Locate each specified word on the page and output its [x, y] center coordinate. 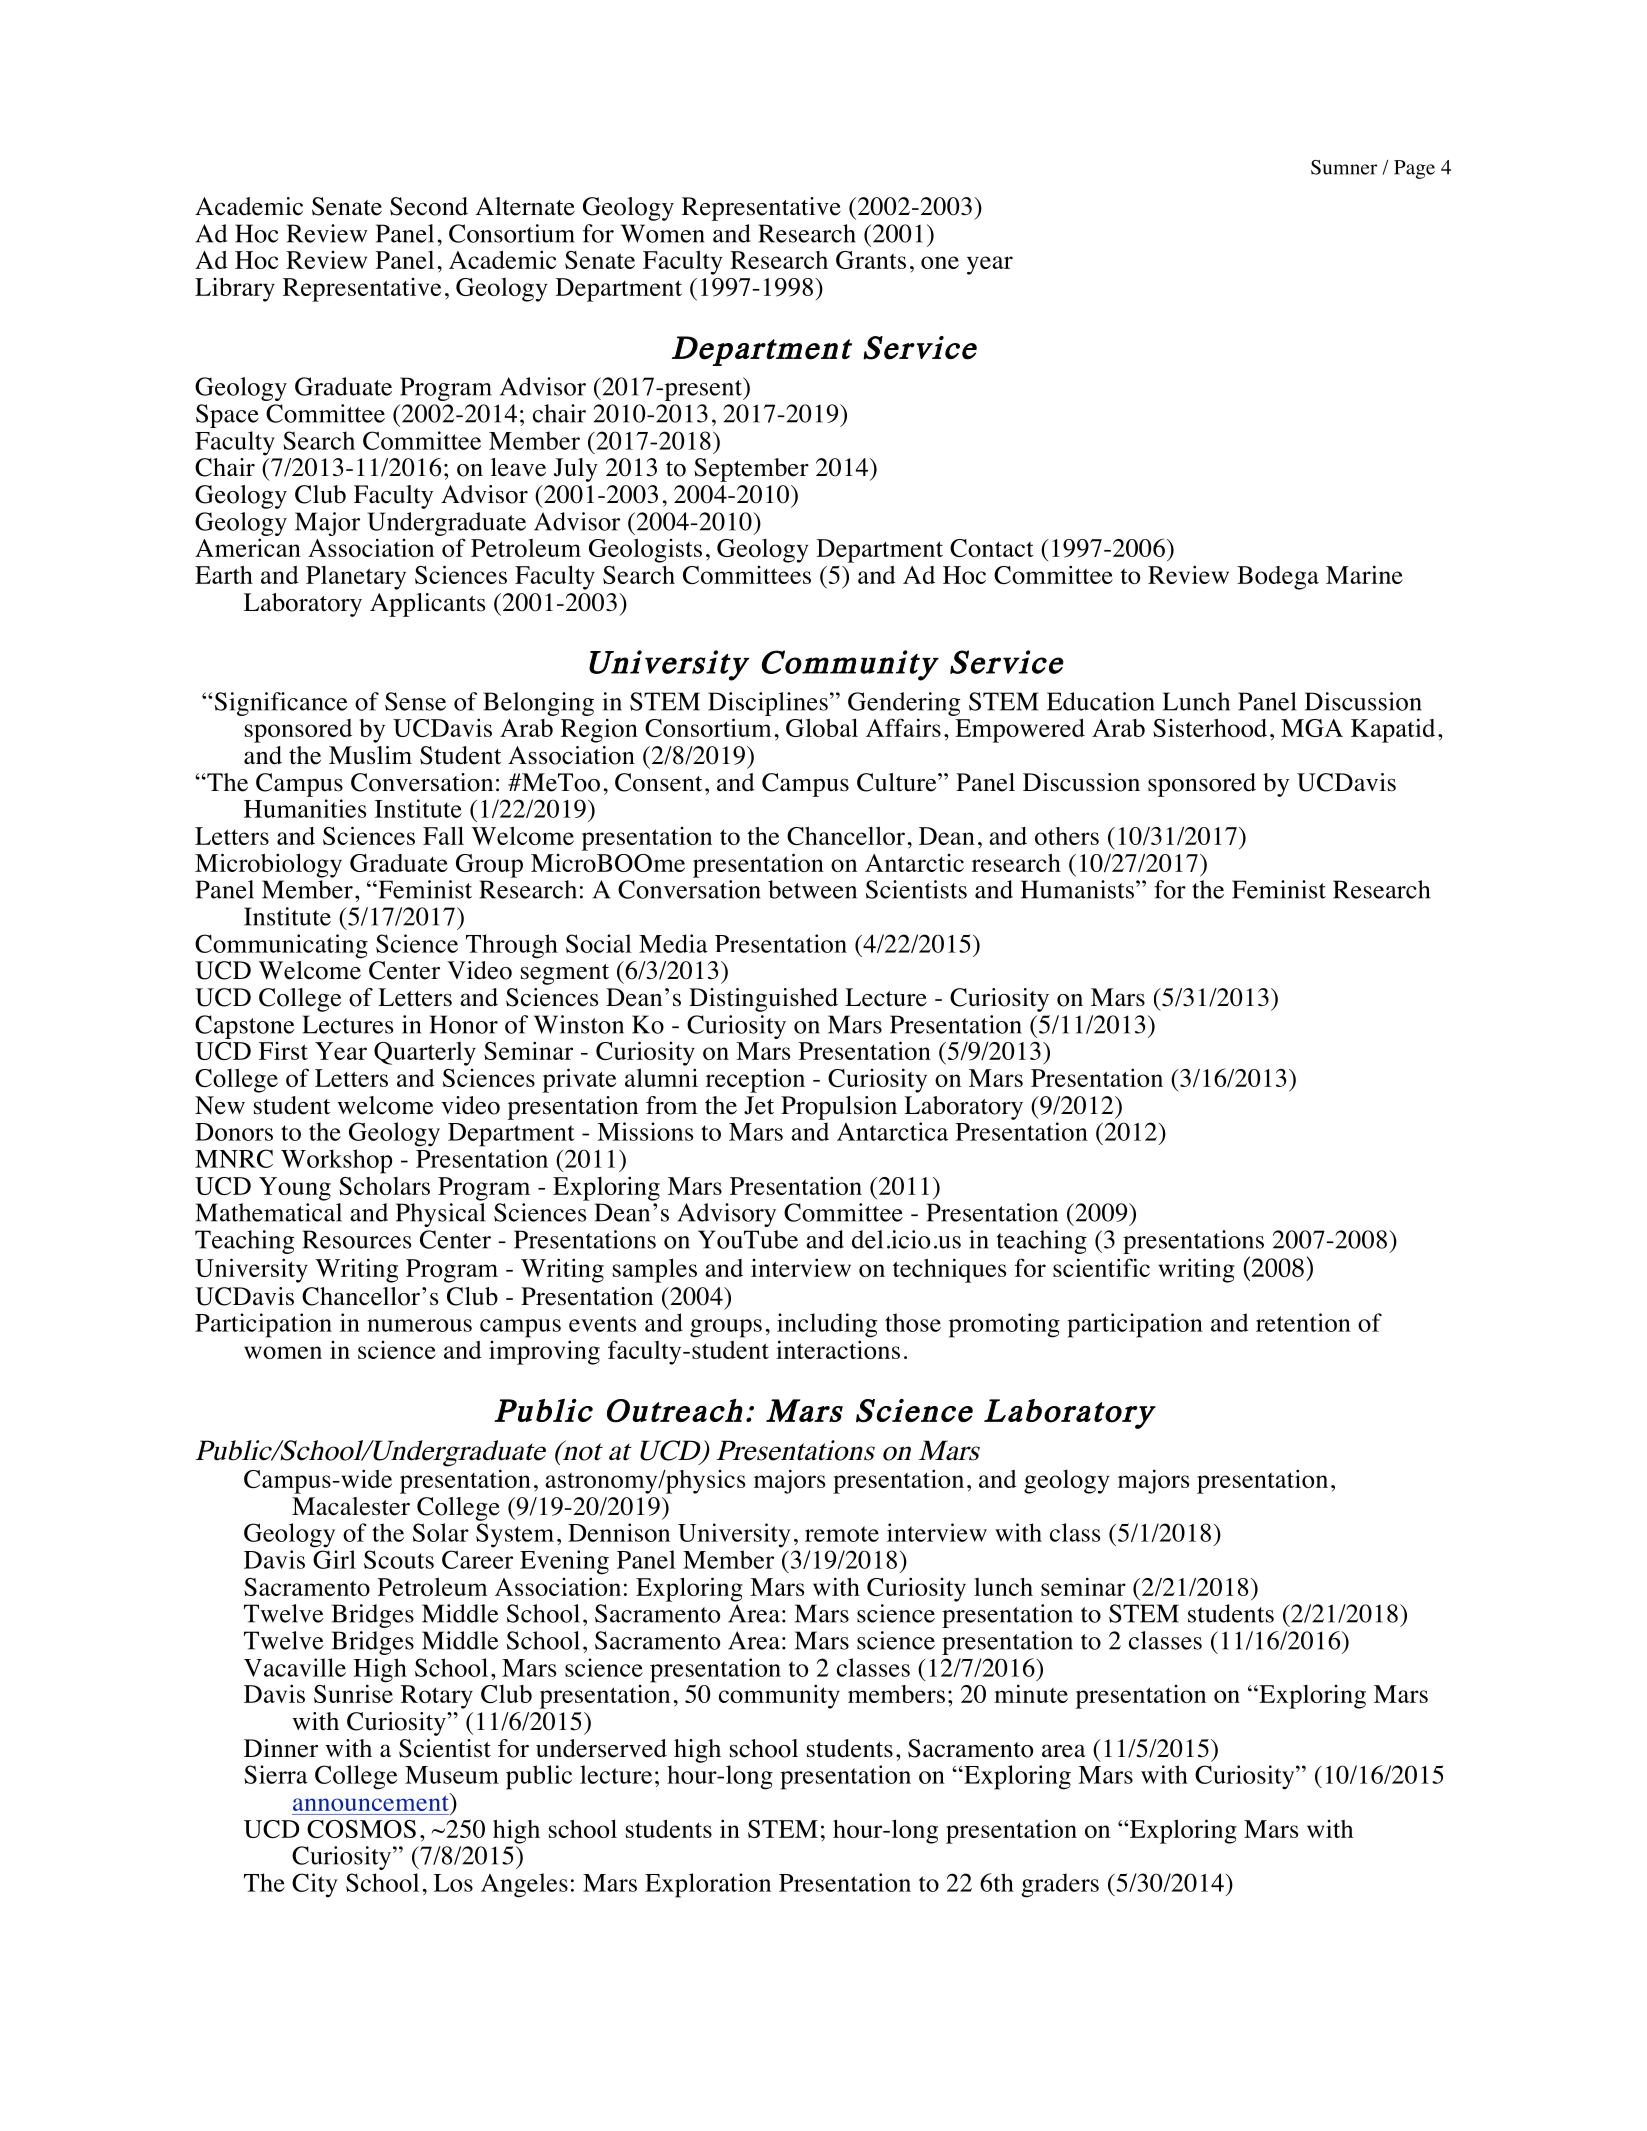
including [827, 1325]
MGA [1312, 728]
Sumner [1344, 167]
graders [1060, 1885]
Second [429, 206]
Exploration [708, 1885]
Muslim [370, 755]
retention [1303, 1322]
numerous [419, 1325]
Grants [871, 260]
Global [822, 727]
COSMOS [361, 1829]
